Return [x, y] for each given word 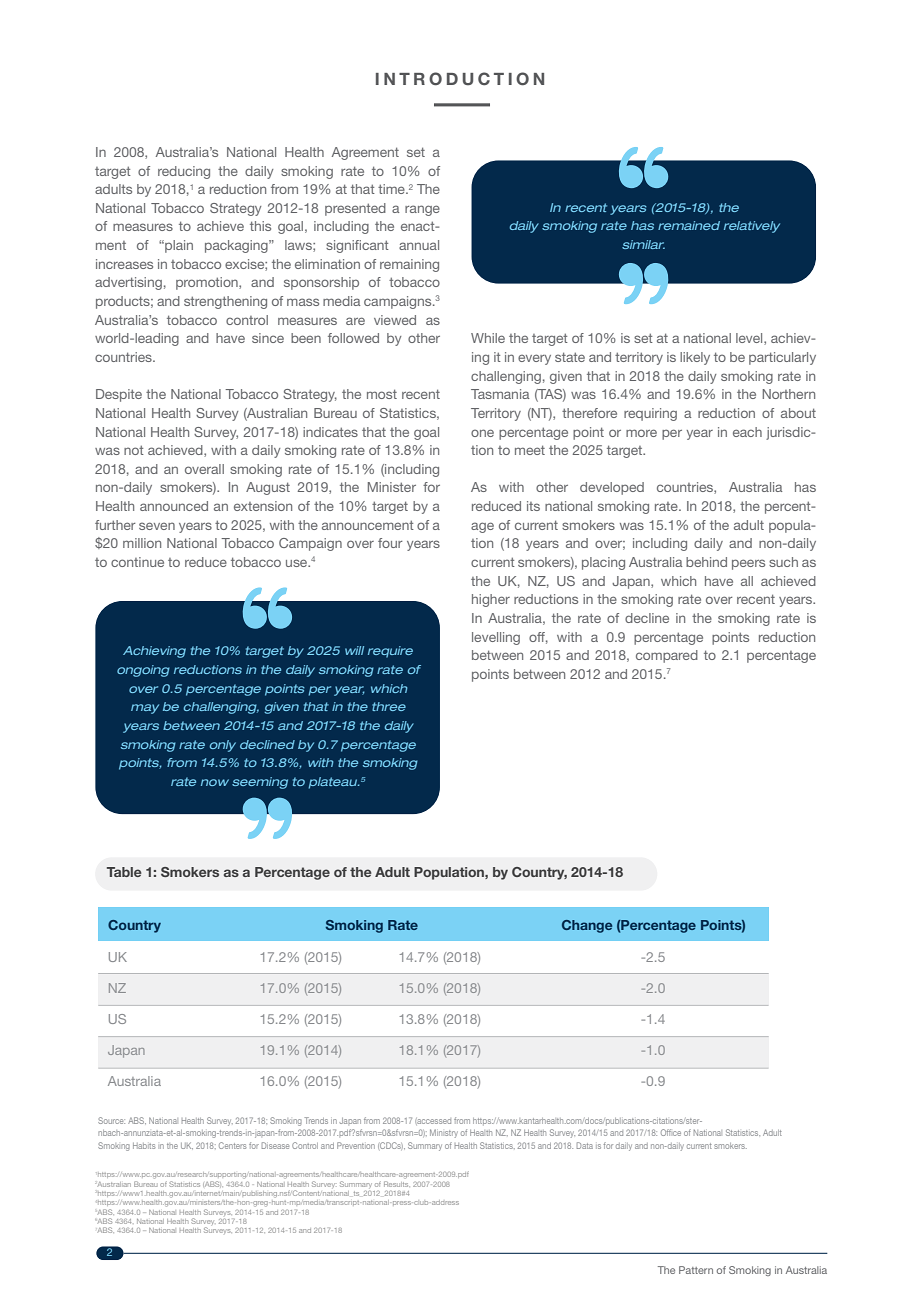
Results [397, 1184]
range [422, 210]
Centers [233, 1145]
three [389, 706]
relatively [752, 227]
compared [667, 656]
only [223, 746]
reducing [184, 172]
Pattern [696, 1270]
